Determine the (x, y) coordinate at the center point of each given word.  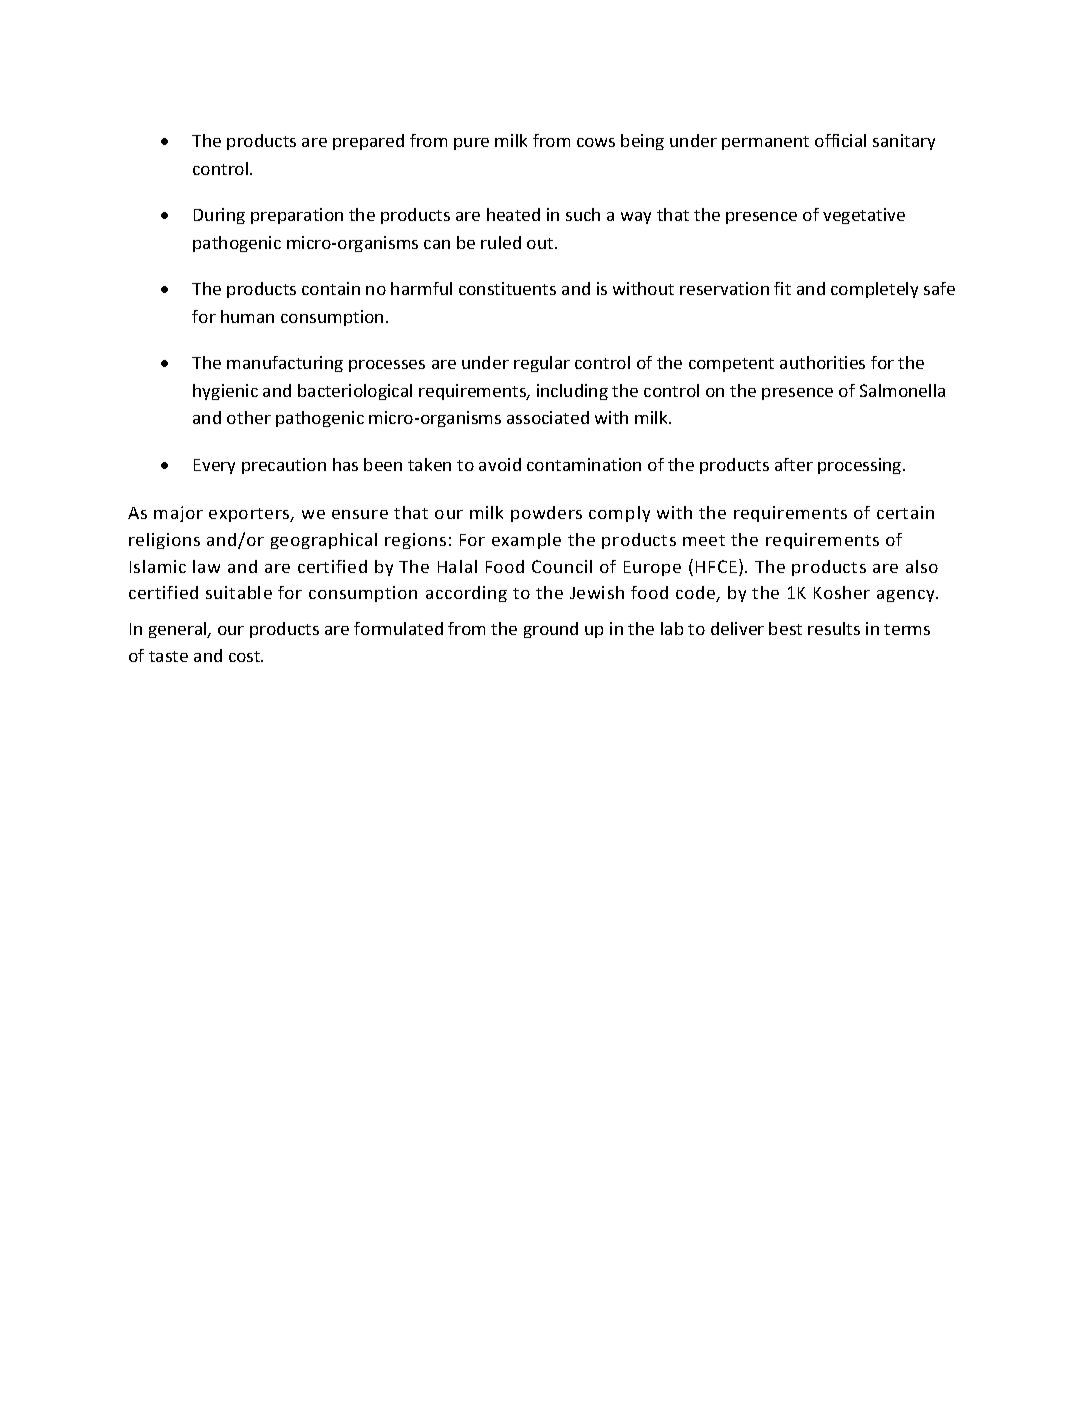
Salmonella (902, 390)
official (840, 140)
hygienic (225, 392)
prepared (368, 142)
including (572, 392)
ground (551, 630)
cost (246, 656)
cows (596, 142)
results (834, 628)
